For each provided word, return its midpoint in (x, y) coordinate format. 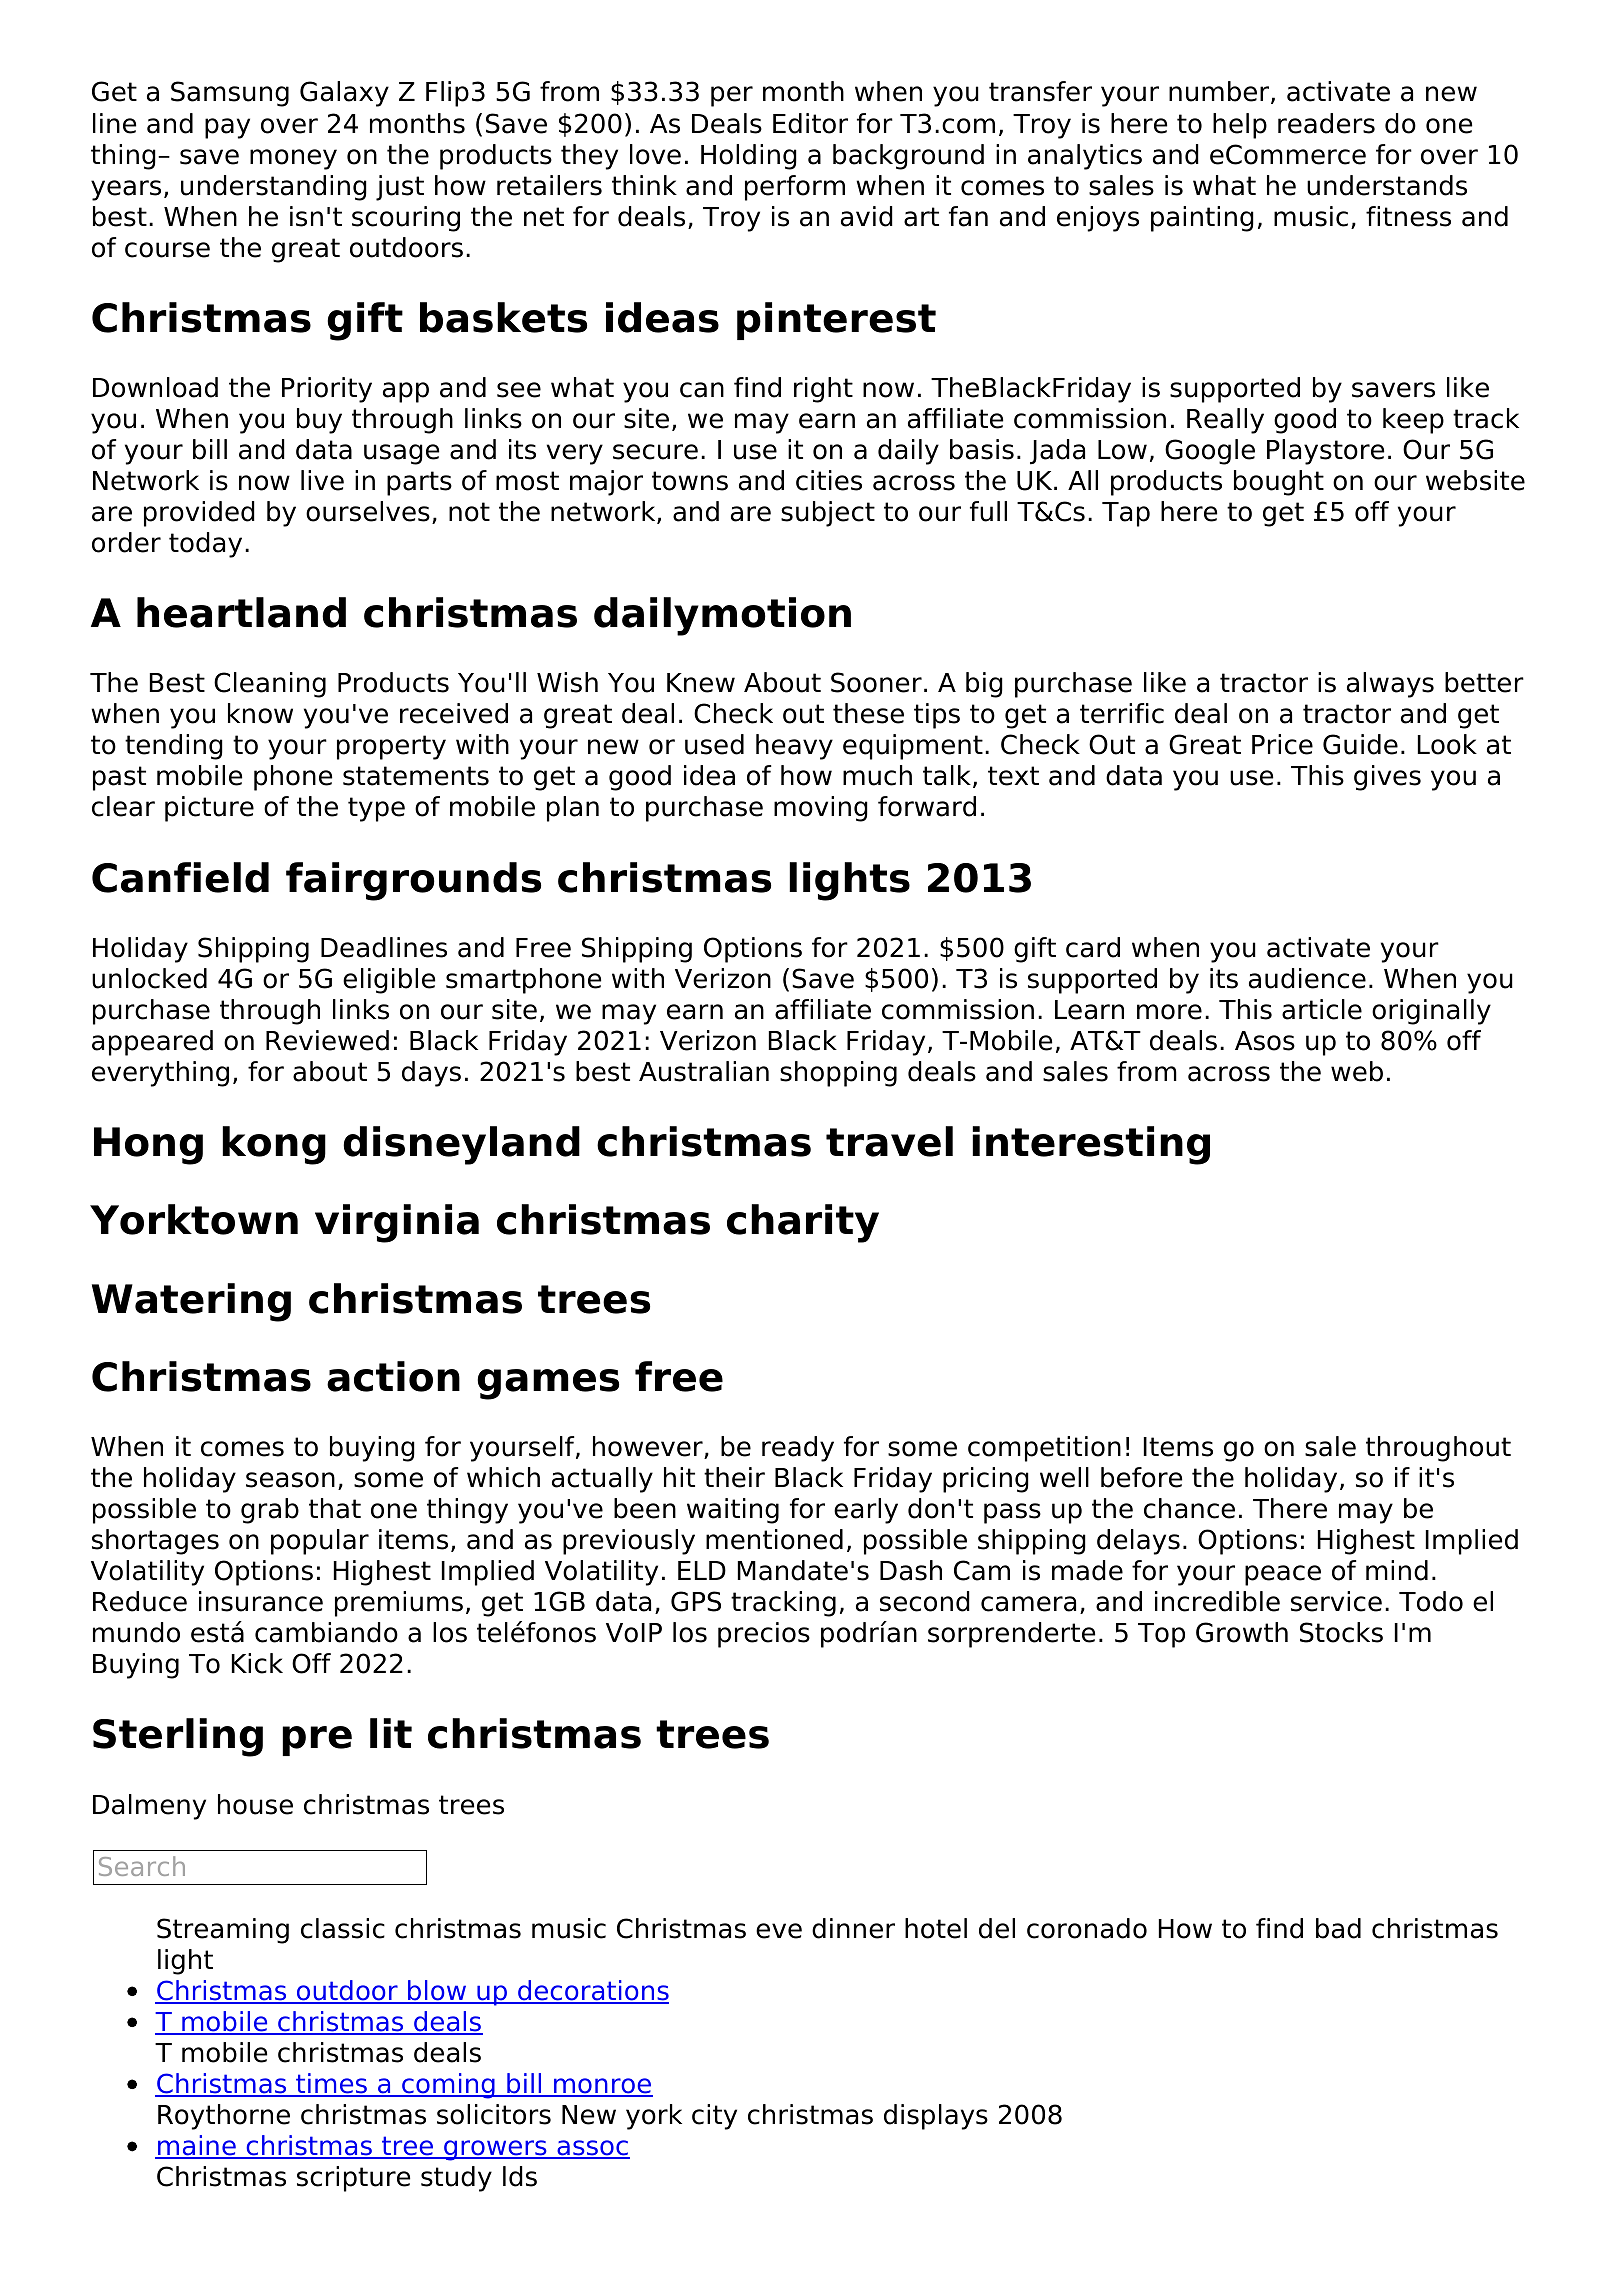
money (293, 159)
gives (1387, 778)
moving (821, 809)
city (714, 2117)
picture (209, 809)
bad (1338, 1928)
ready (798, 1449)
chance (1189, 1508)
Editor (810, 123)
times (331, 2084)
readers (1326, 123)
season (290, 1480)
